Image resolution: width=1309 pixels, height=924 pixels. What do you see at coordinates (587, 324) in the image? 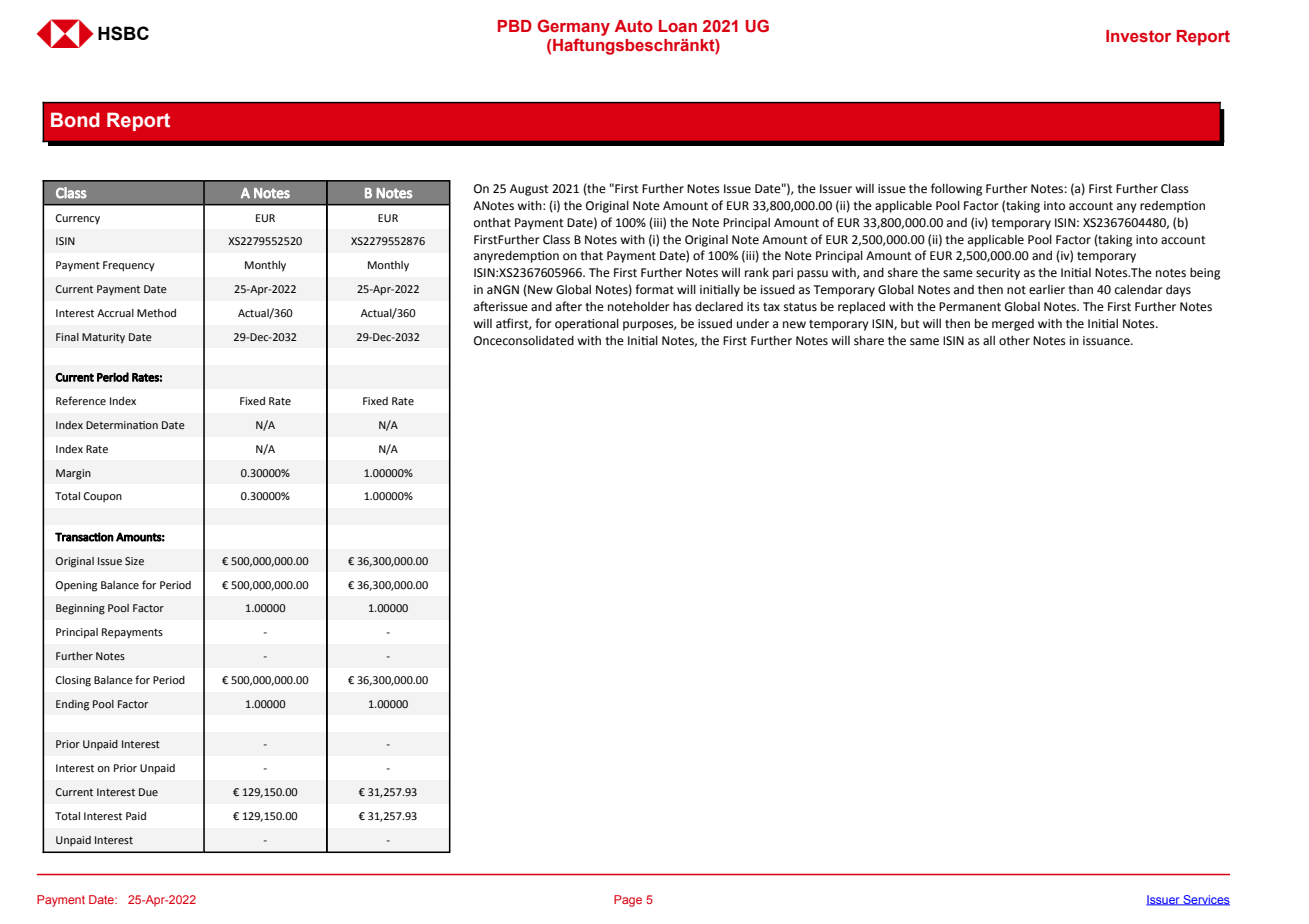
I see `operational` at bounding box center [587, 324].
